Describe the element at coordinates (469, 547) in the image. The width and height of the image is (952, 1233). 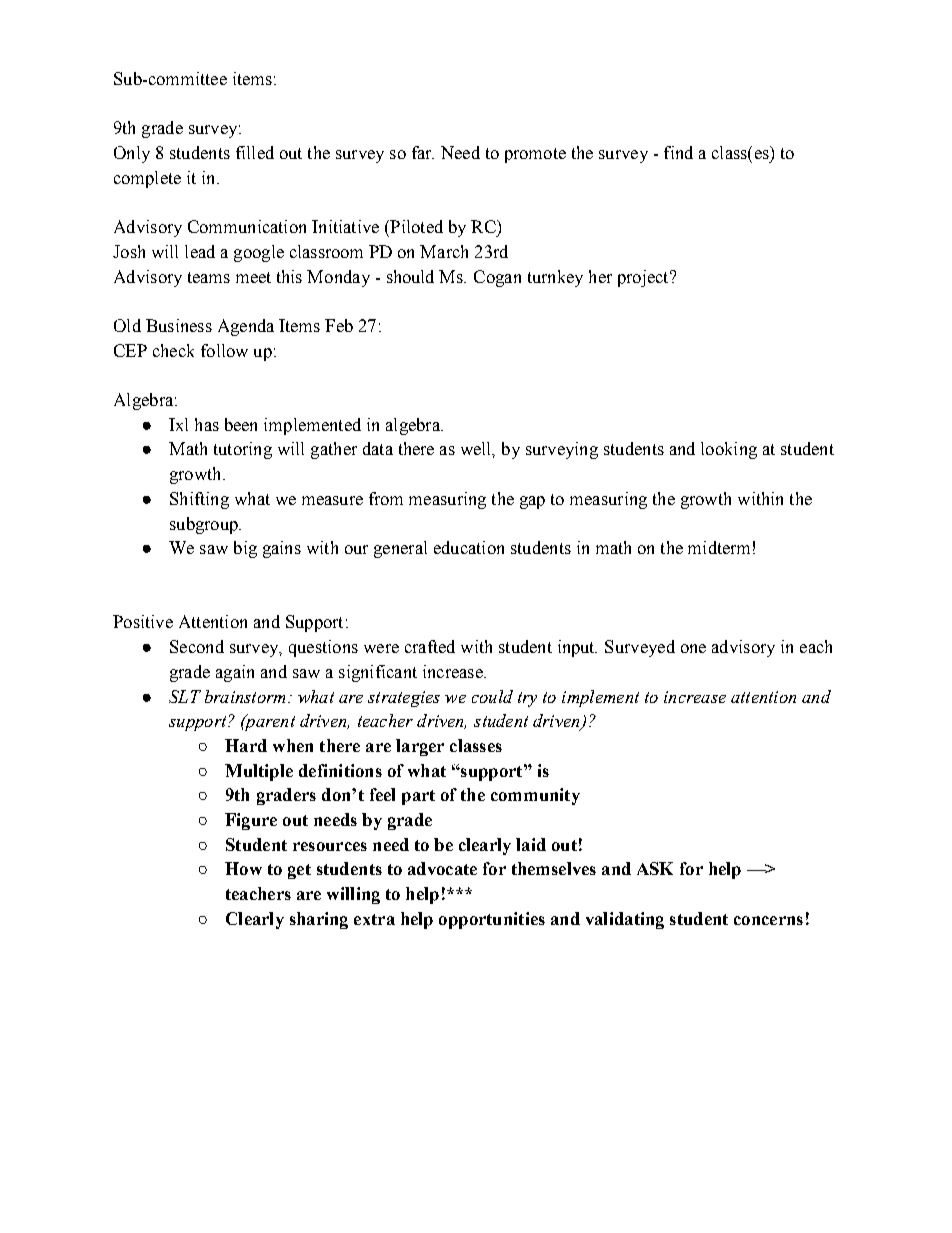
I see `education` at that location.
